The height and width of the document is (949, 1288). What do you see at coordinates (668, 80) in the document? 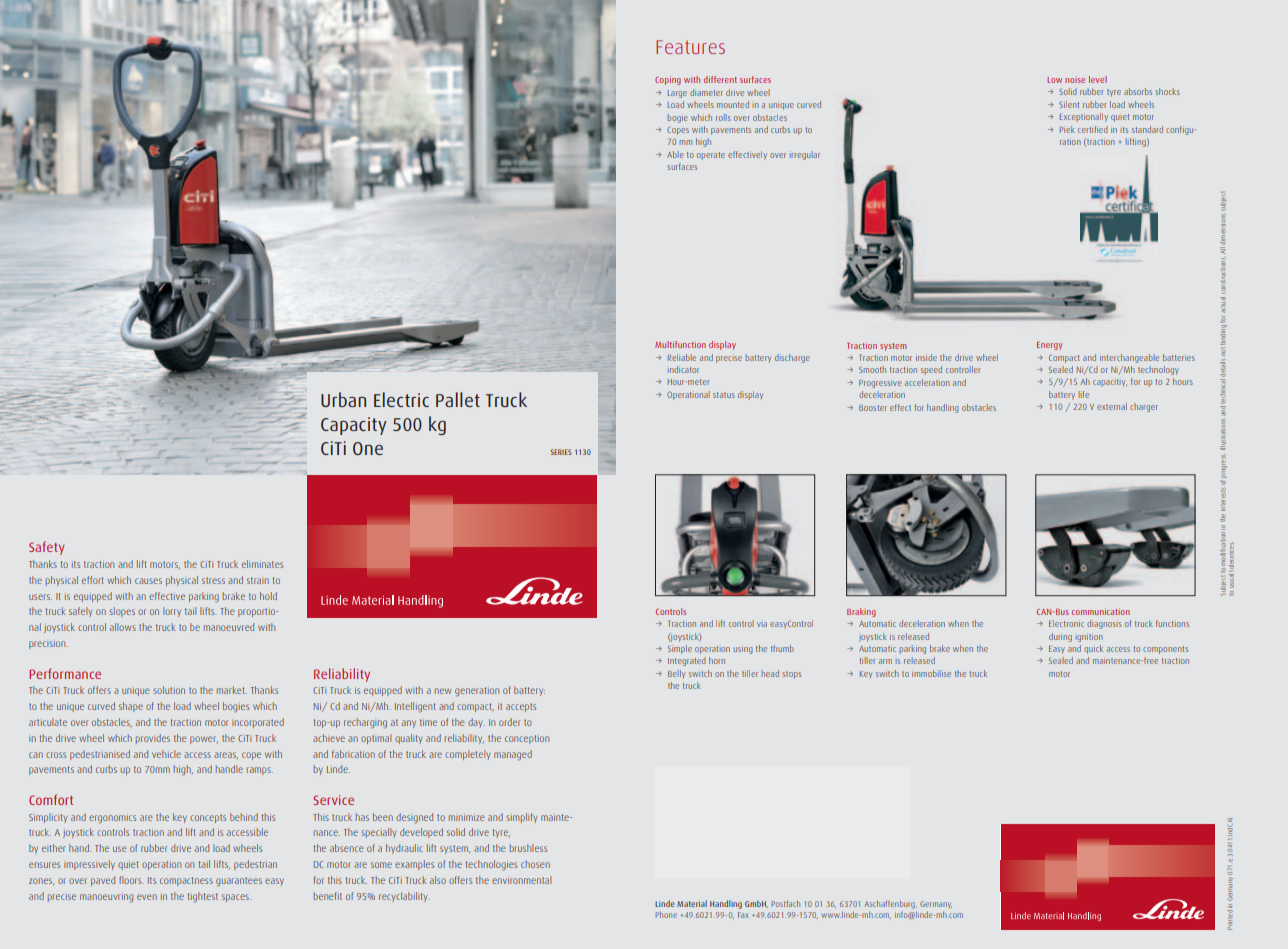
I see `Coping` at bounding box center [668, 80].
